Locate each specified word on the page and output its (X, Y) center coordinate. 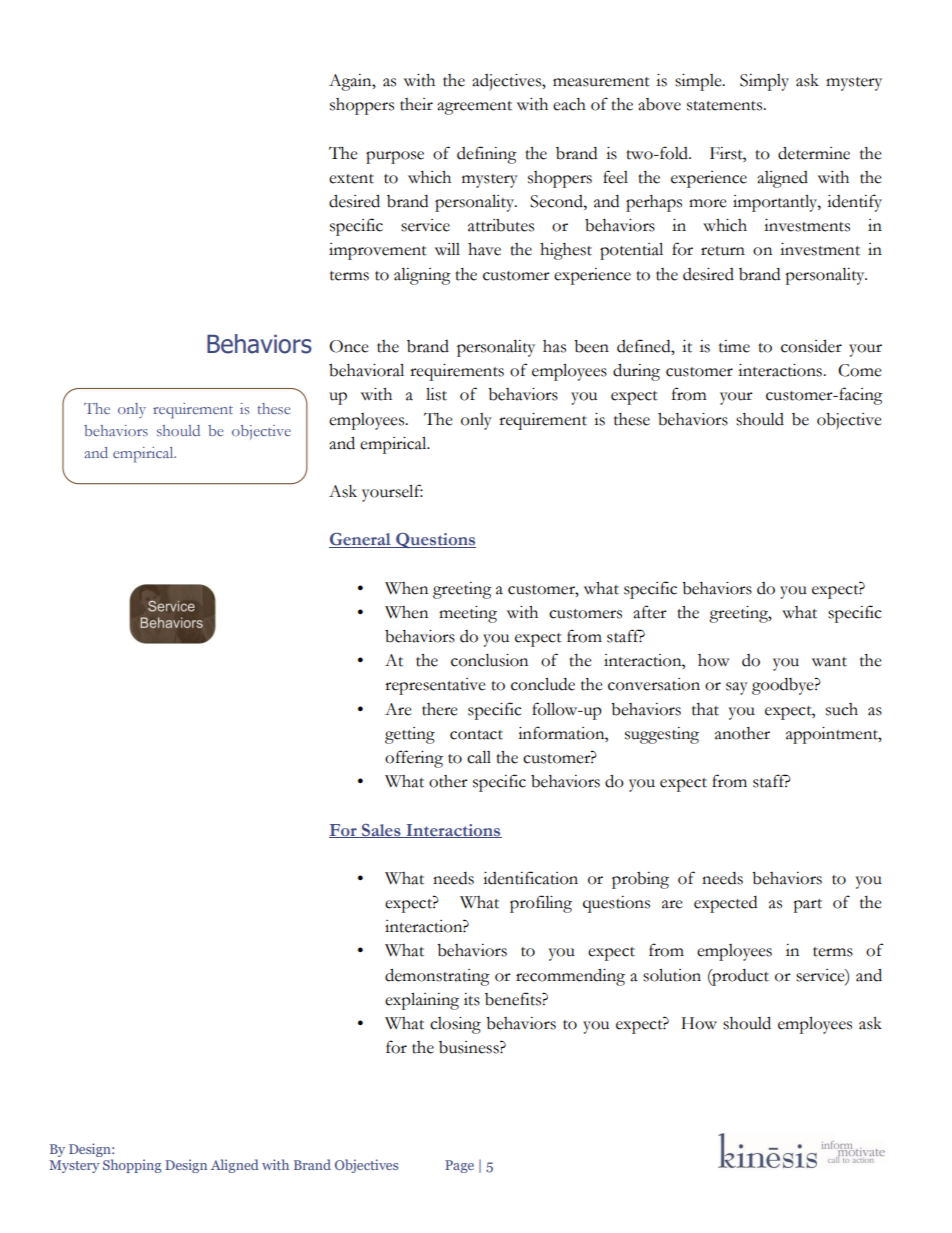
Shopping (132, 1166)
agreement (474, 108)
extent (351, 179)
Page (459, 1166)
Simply (764, 82)
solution (672, 975)
